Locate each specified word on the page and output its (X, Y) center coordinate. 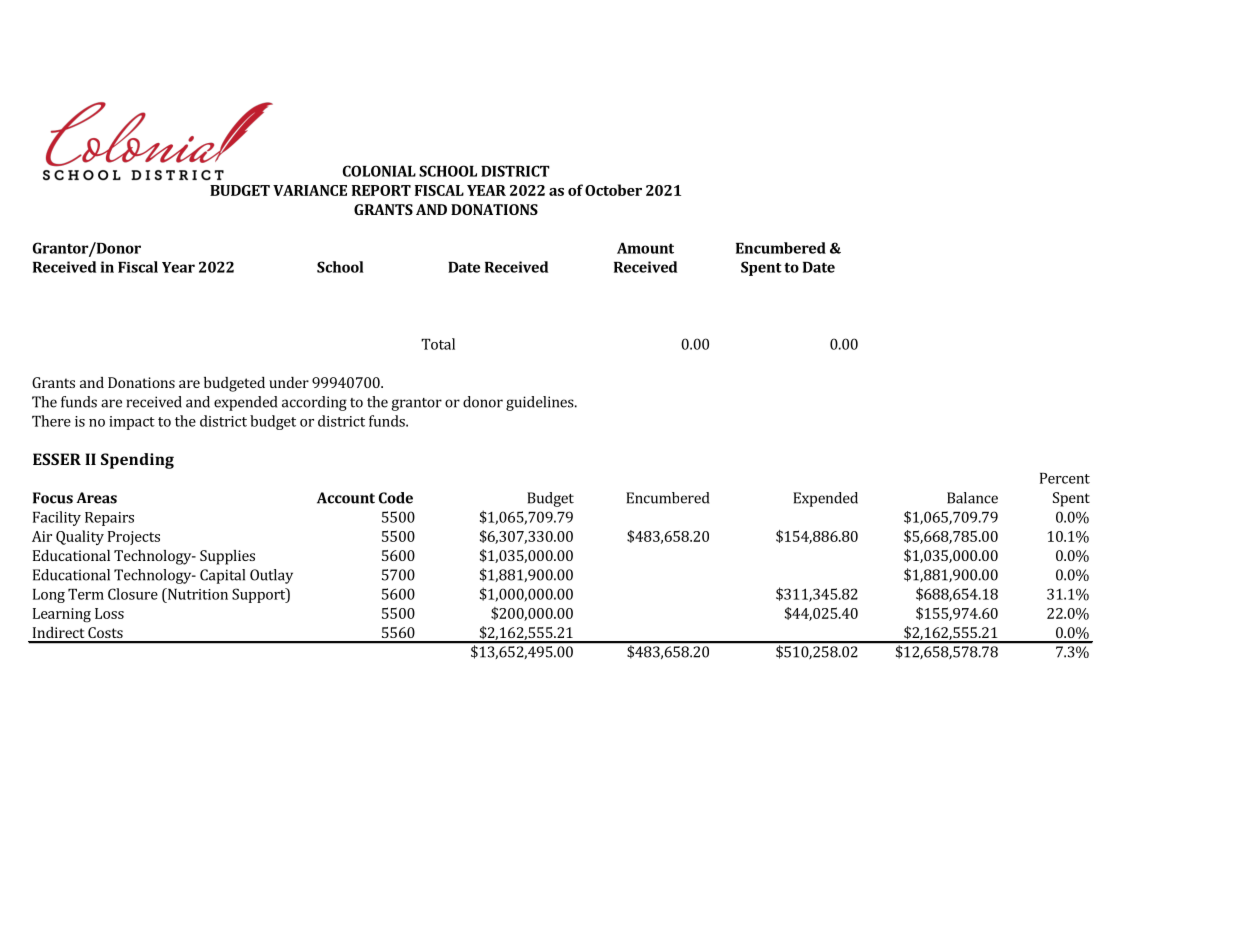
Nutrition (196, 594)
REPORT (381, 190)
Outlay (271, 576)
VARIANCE (310, 190)
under (289, 382)
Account (346, 498)
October (613, 190)
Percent (1065, 478)
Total (438, 344)
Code (396, 498)
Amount (645, 248)
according (314, 403)
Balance (972, 498)
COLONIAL (379, 171)
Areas (96, 498)
